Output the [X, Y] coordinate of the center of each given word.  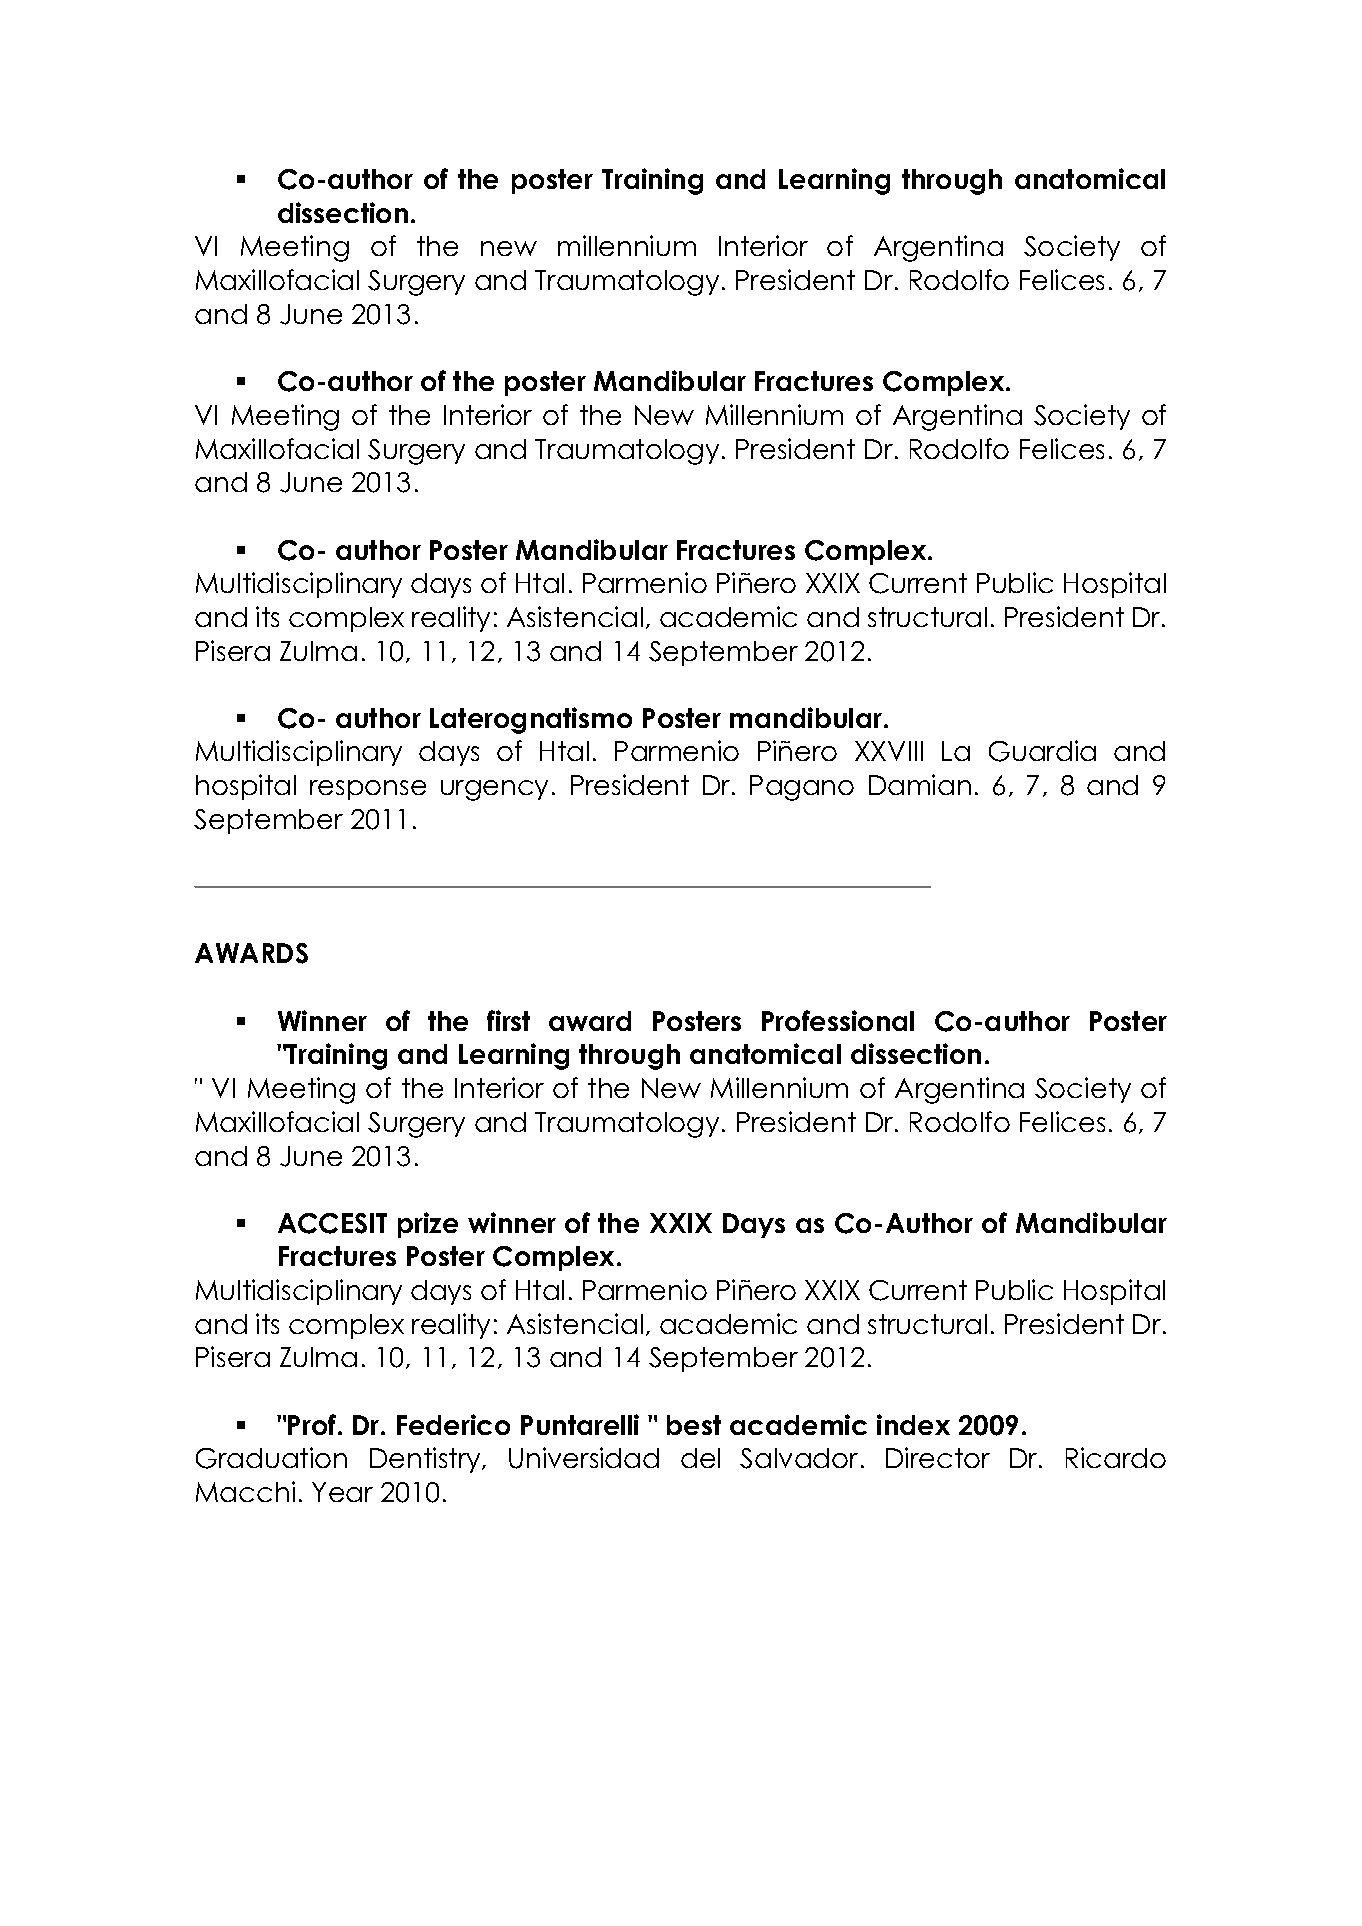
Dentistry [426, 1460]
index [913, 1424]
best [694, 1425]
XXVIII [889, 751]
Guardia [1042, 751]
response [368, 790]
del [700, 1458]
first [508, 1020]
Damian [920, 784]
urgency [494, 790]
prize [428, 1225]
